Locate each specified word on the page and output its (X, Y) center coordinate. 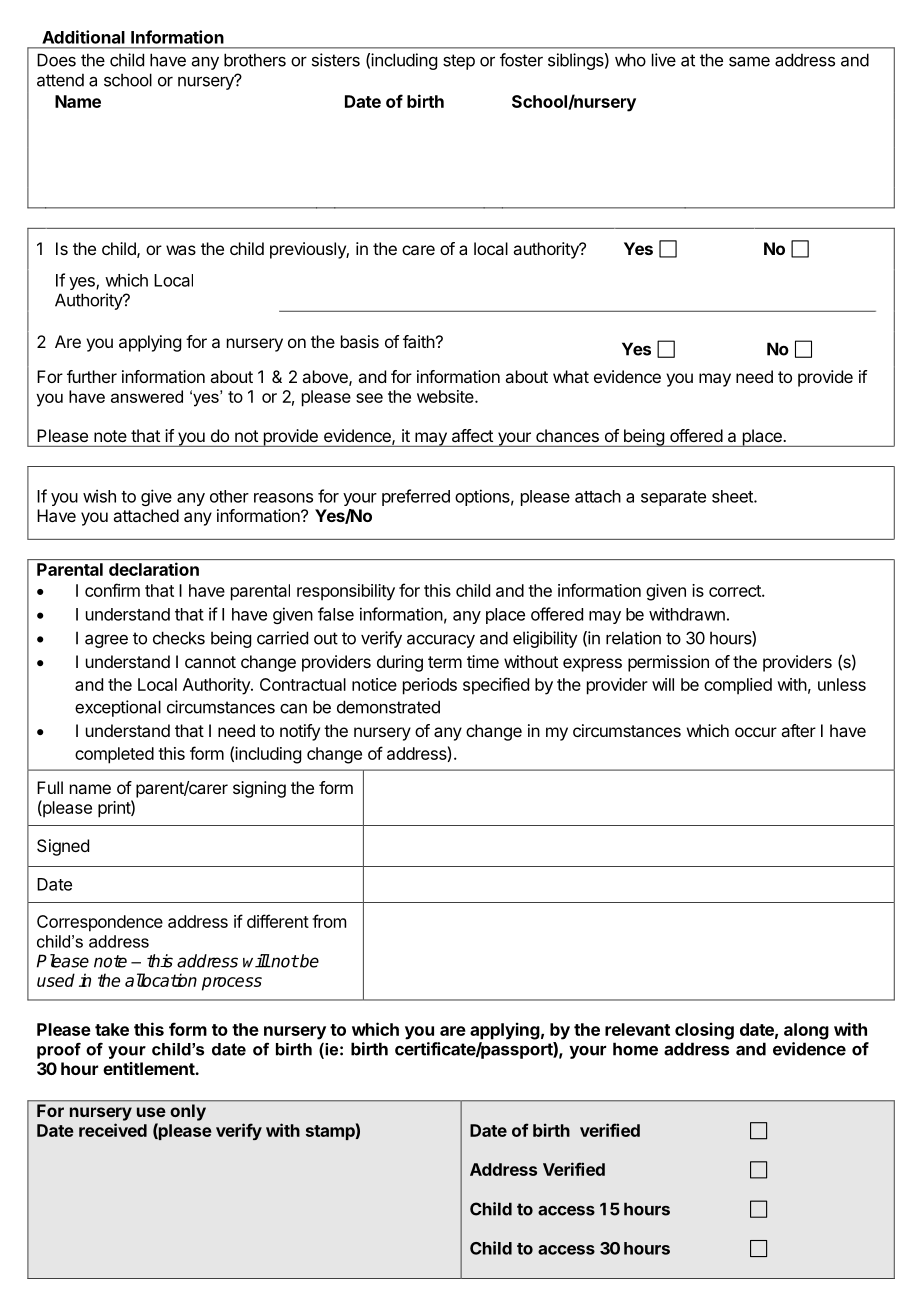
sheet (733, 496)
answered (147, 396)
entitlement (149, 1068)
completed (114, 755)
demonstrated (388, 707)
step (459, 62)
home (635, 1049)
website (446, 396)
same (749, 61)
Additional (83, 37)
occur (756, 732)
